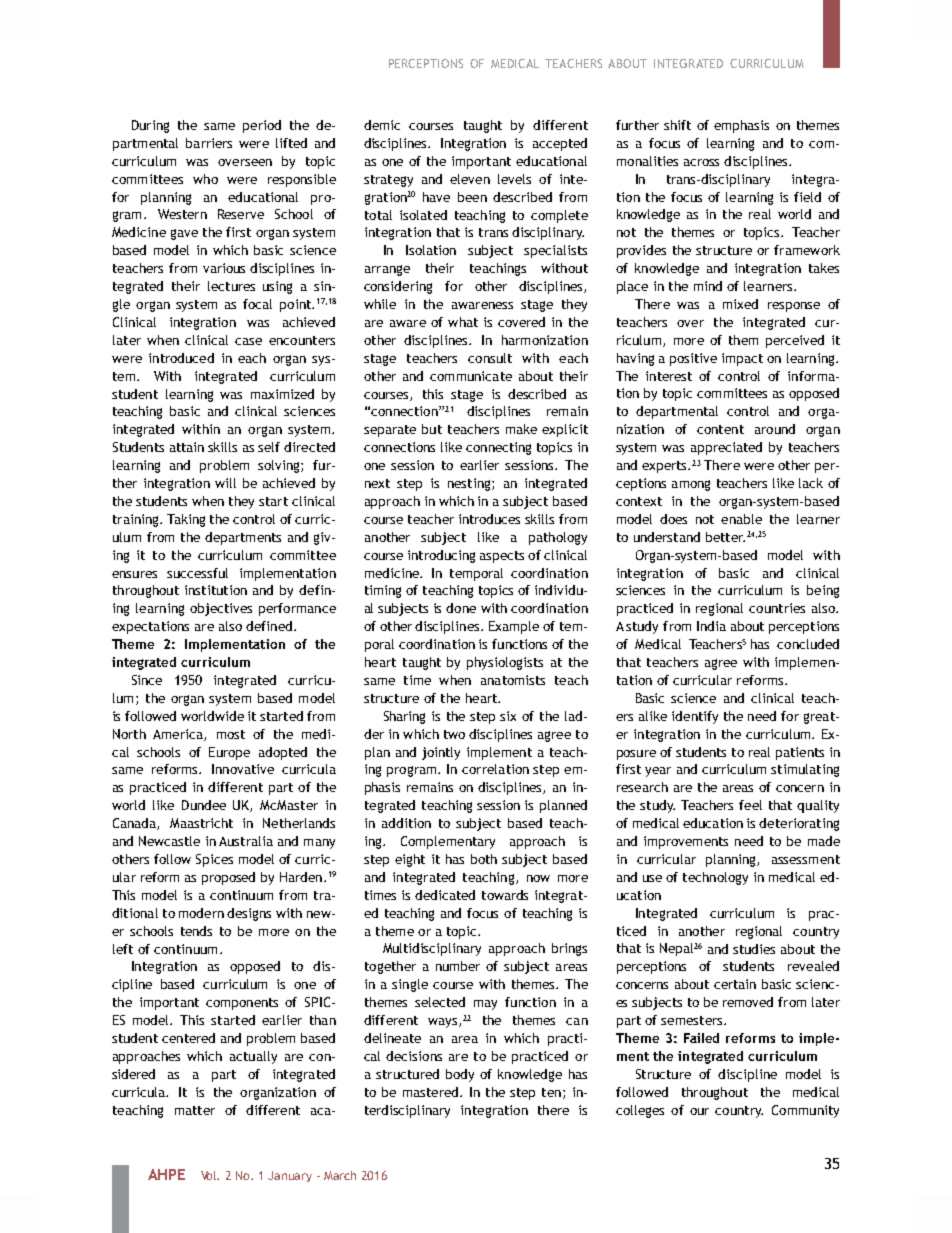 The height and width of the screenshot is (1233, 952). Describe the element at coordinates (741, 519) in the screenshot. I see `enable` at that location.
